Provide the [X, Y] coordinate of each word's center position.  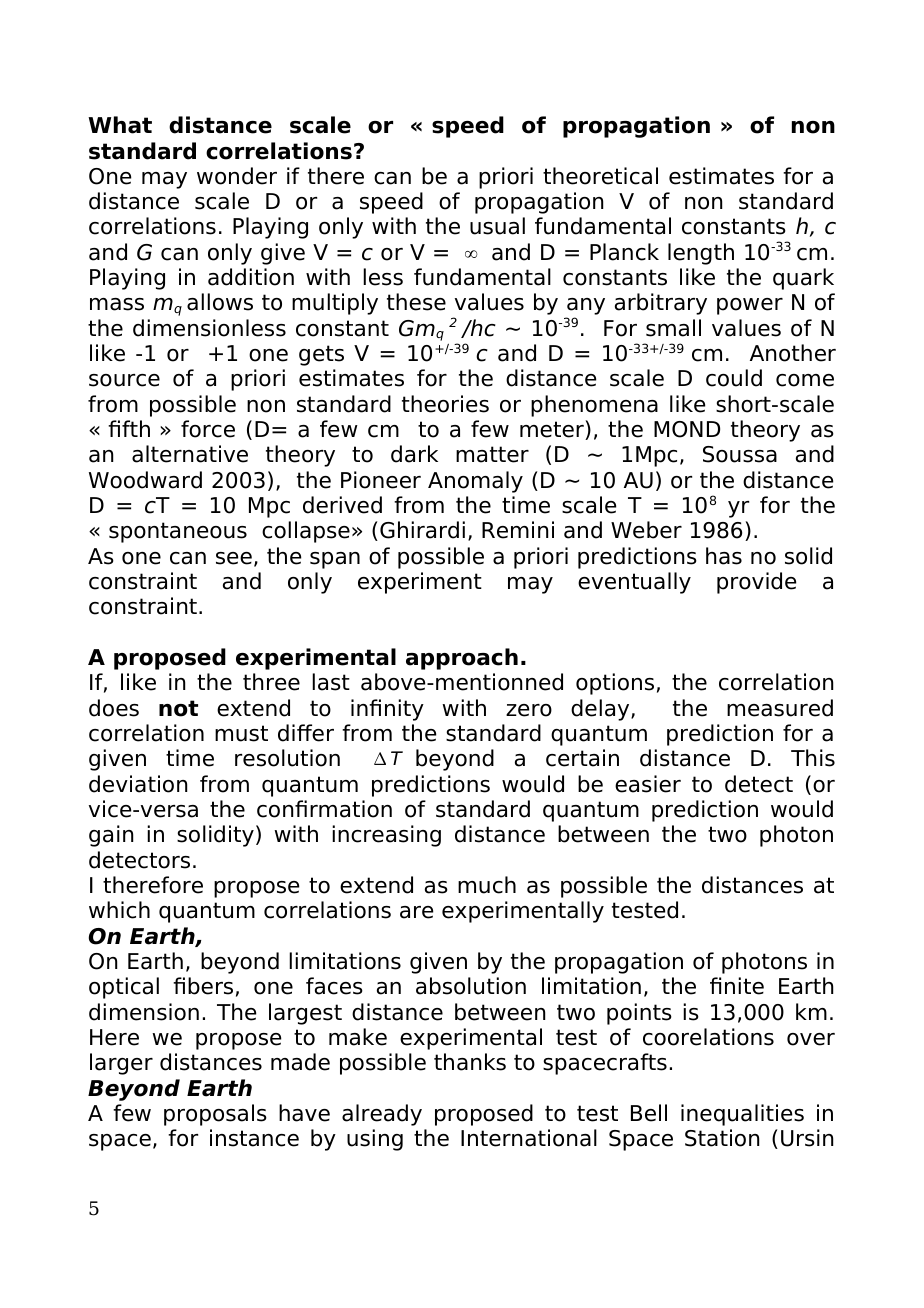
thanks [470, 1062]
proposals [215, 1115]
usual [497, 226]
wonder [237, 176]
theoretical [600, 176]
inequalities [742, 1115]
